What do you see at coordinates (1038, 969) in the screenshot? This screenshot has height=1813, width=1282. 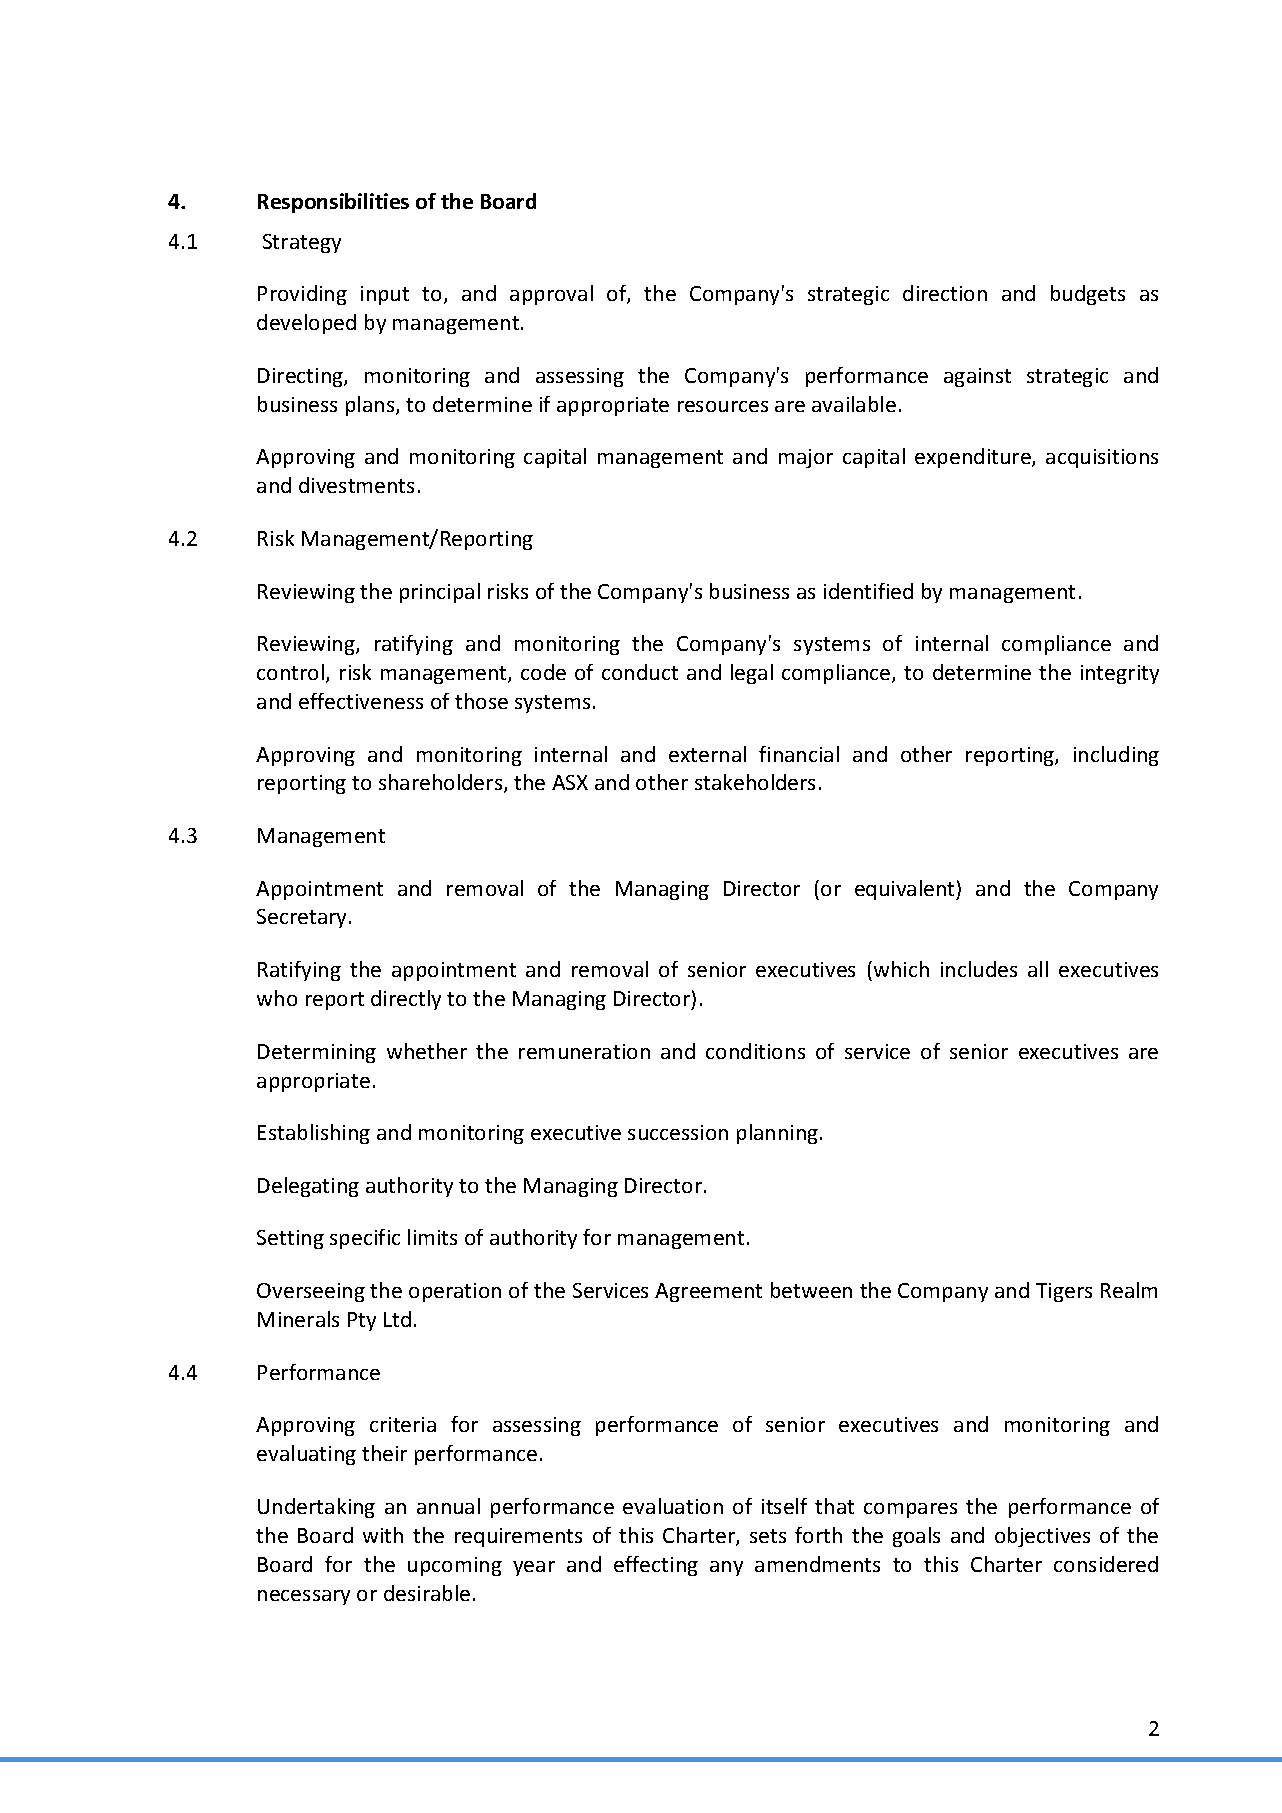 I see `all` at bounding box center [1038, 969].
